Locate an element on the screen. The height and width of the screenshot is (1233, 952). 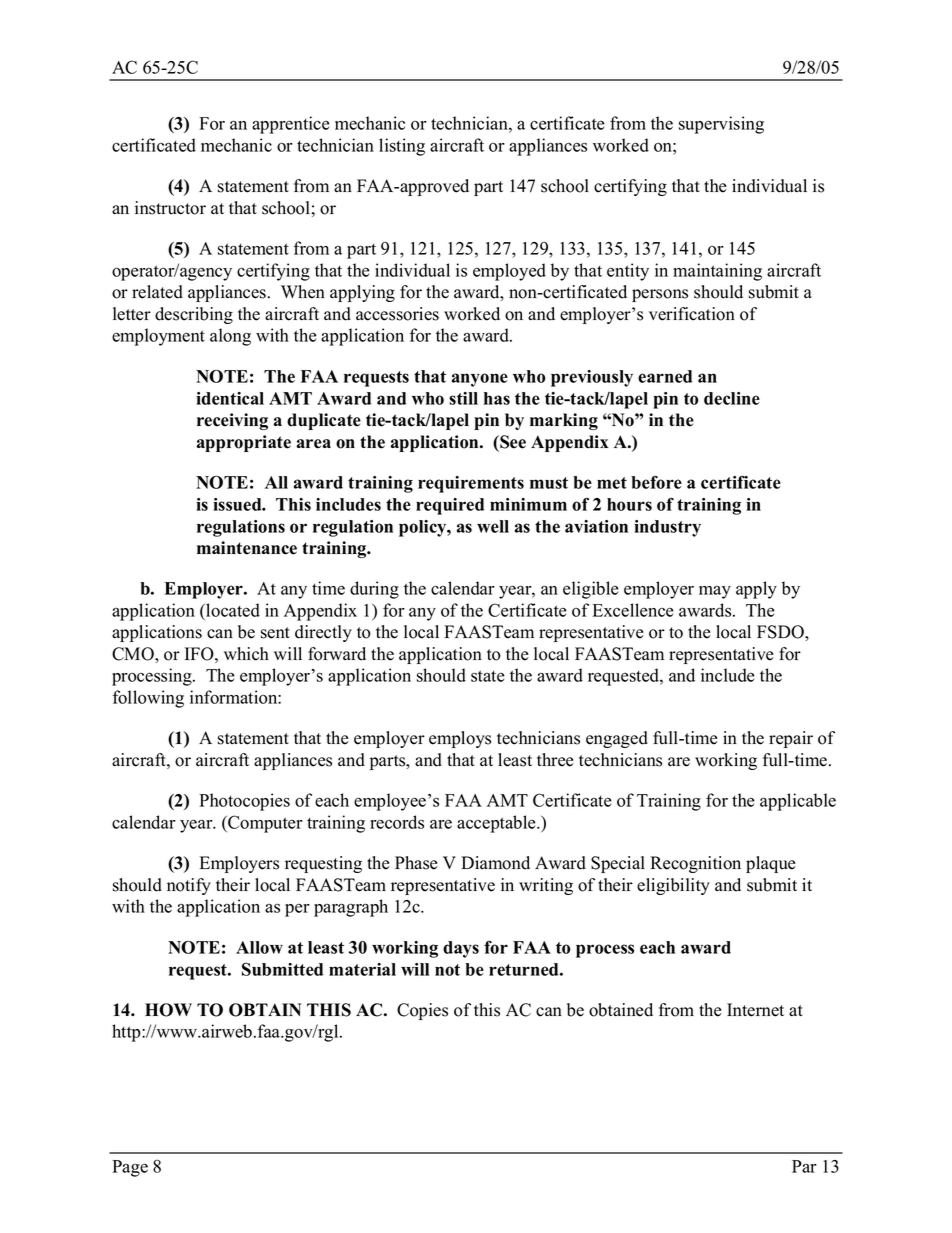
Computer is located at coordinates (264, 824).
